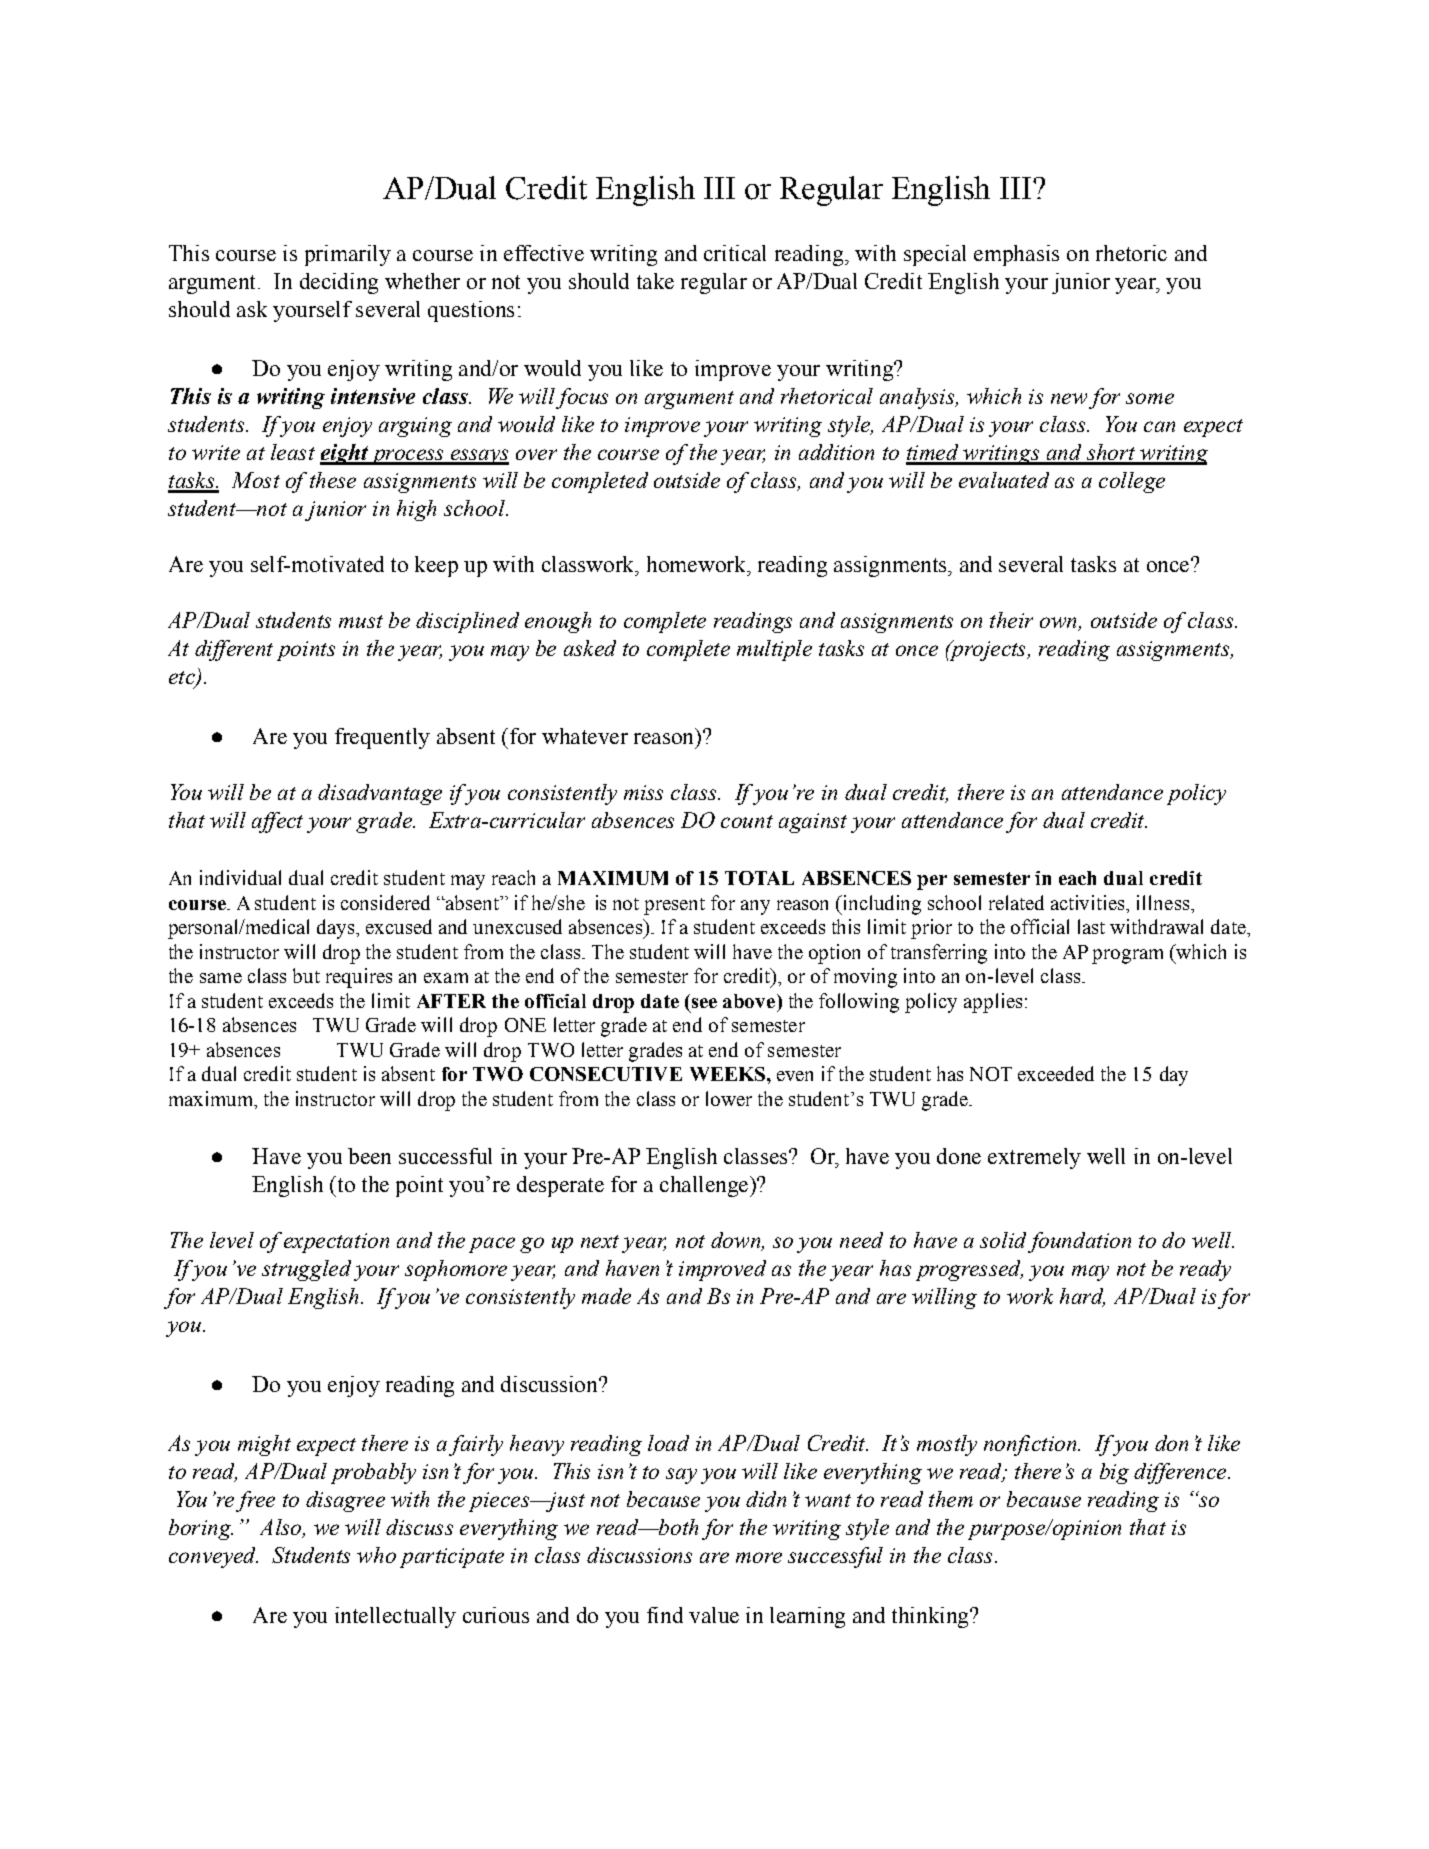 The width and height of the page is (1429, 1849). Describe the element at coordinates (337, 929) in the page. I see `days` at that location.
